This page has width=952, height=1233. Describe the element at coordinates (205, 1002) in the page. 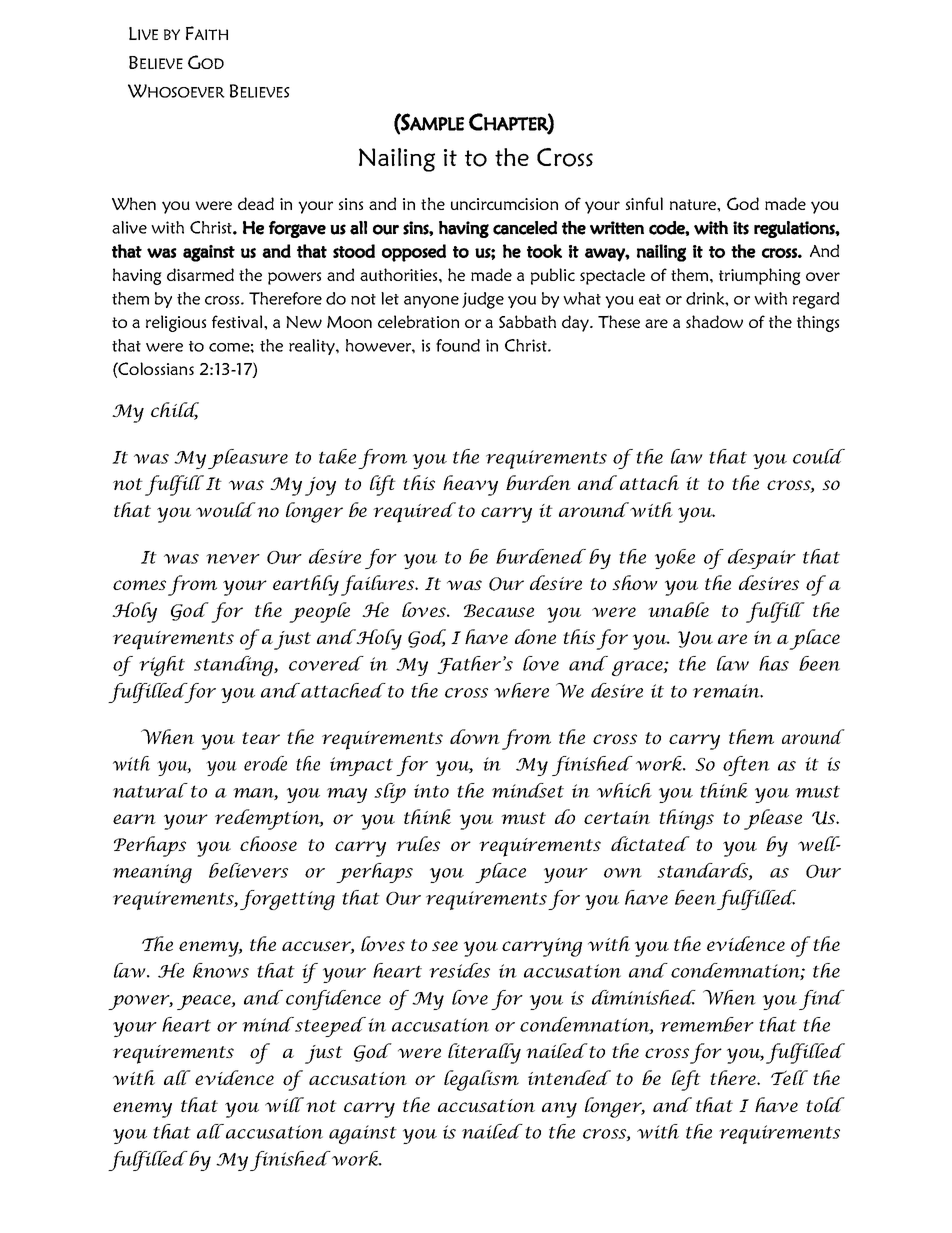

I see `peace` at that location.
